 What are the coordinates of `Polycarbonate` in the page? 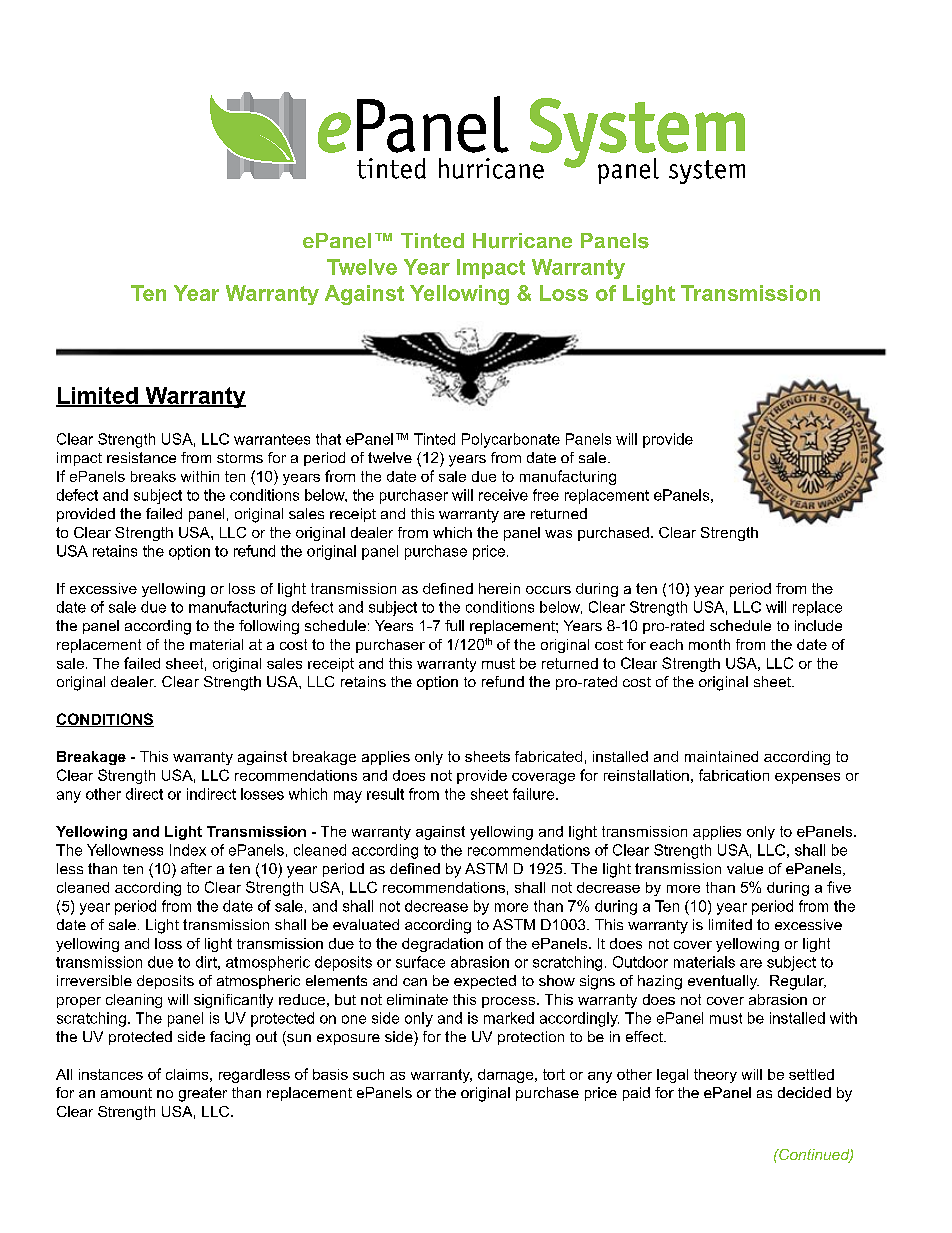 It's located at (511, 440).
